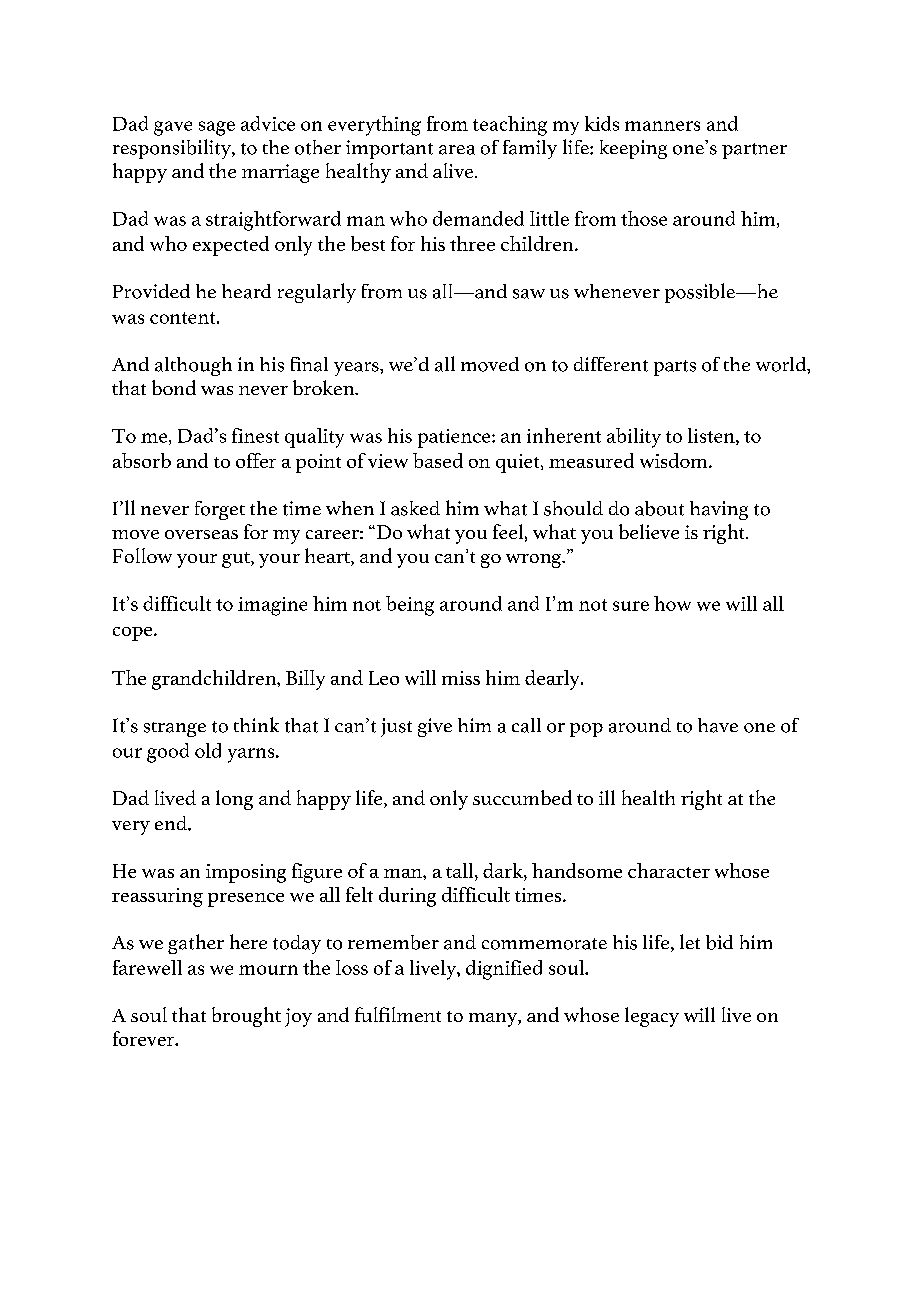 The height and width of the screenshot is (1308, 924). Describe the element at coordinates (246, 1017) in the screenshot. I see `brought` at that location.
